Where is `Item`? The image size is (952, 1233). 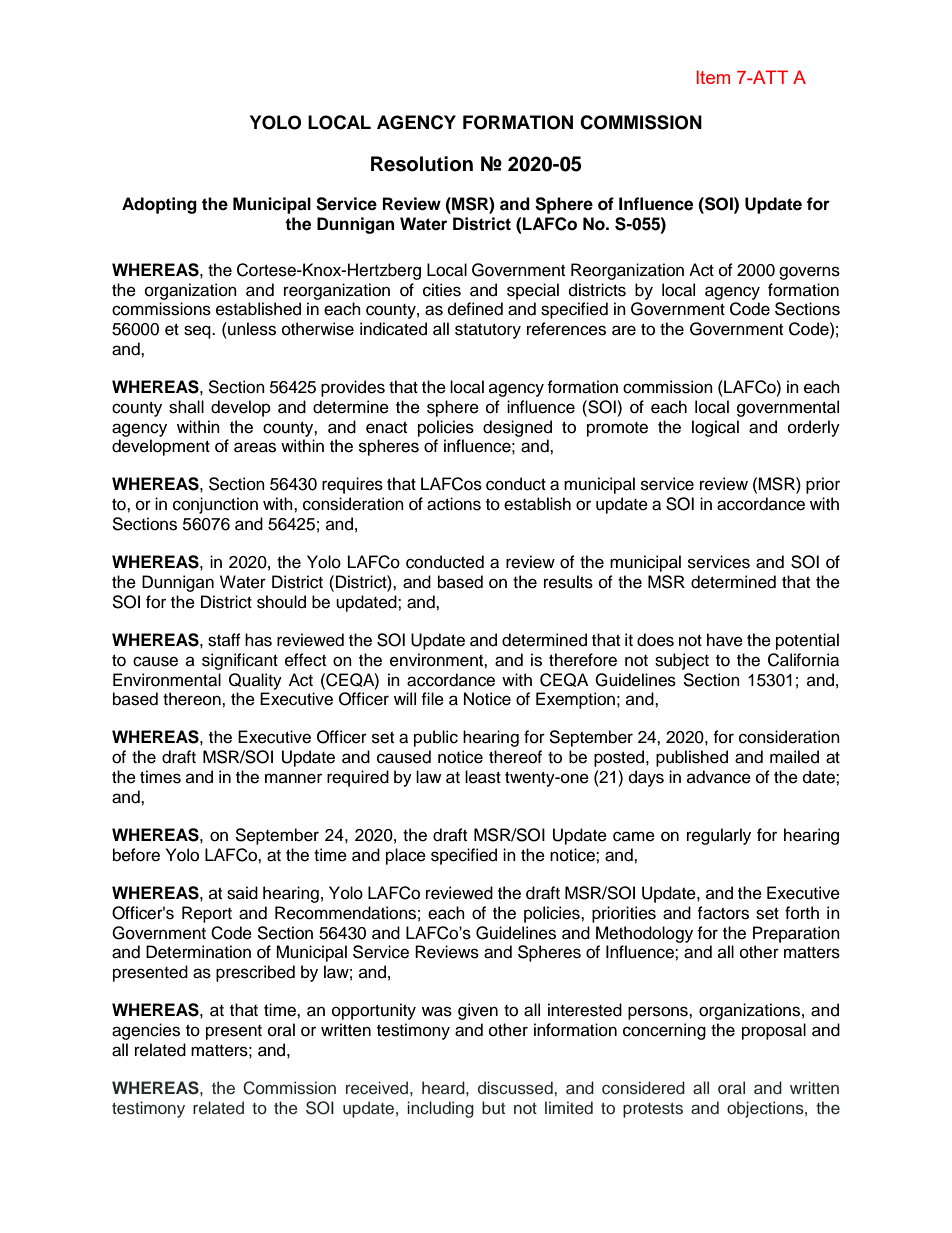
Item is located at coordinates (713, 77).
